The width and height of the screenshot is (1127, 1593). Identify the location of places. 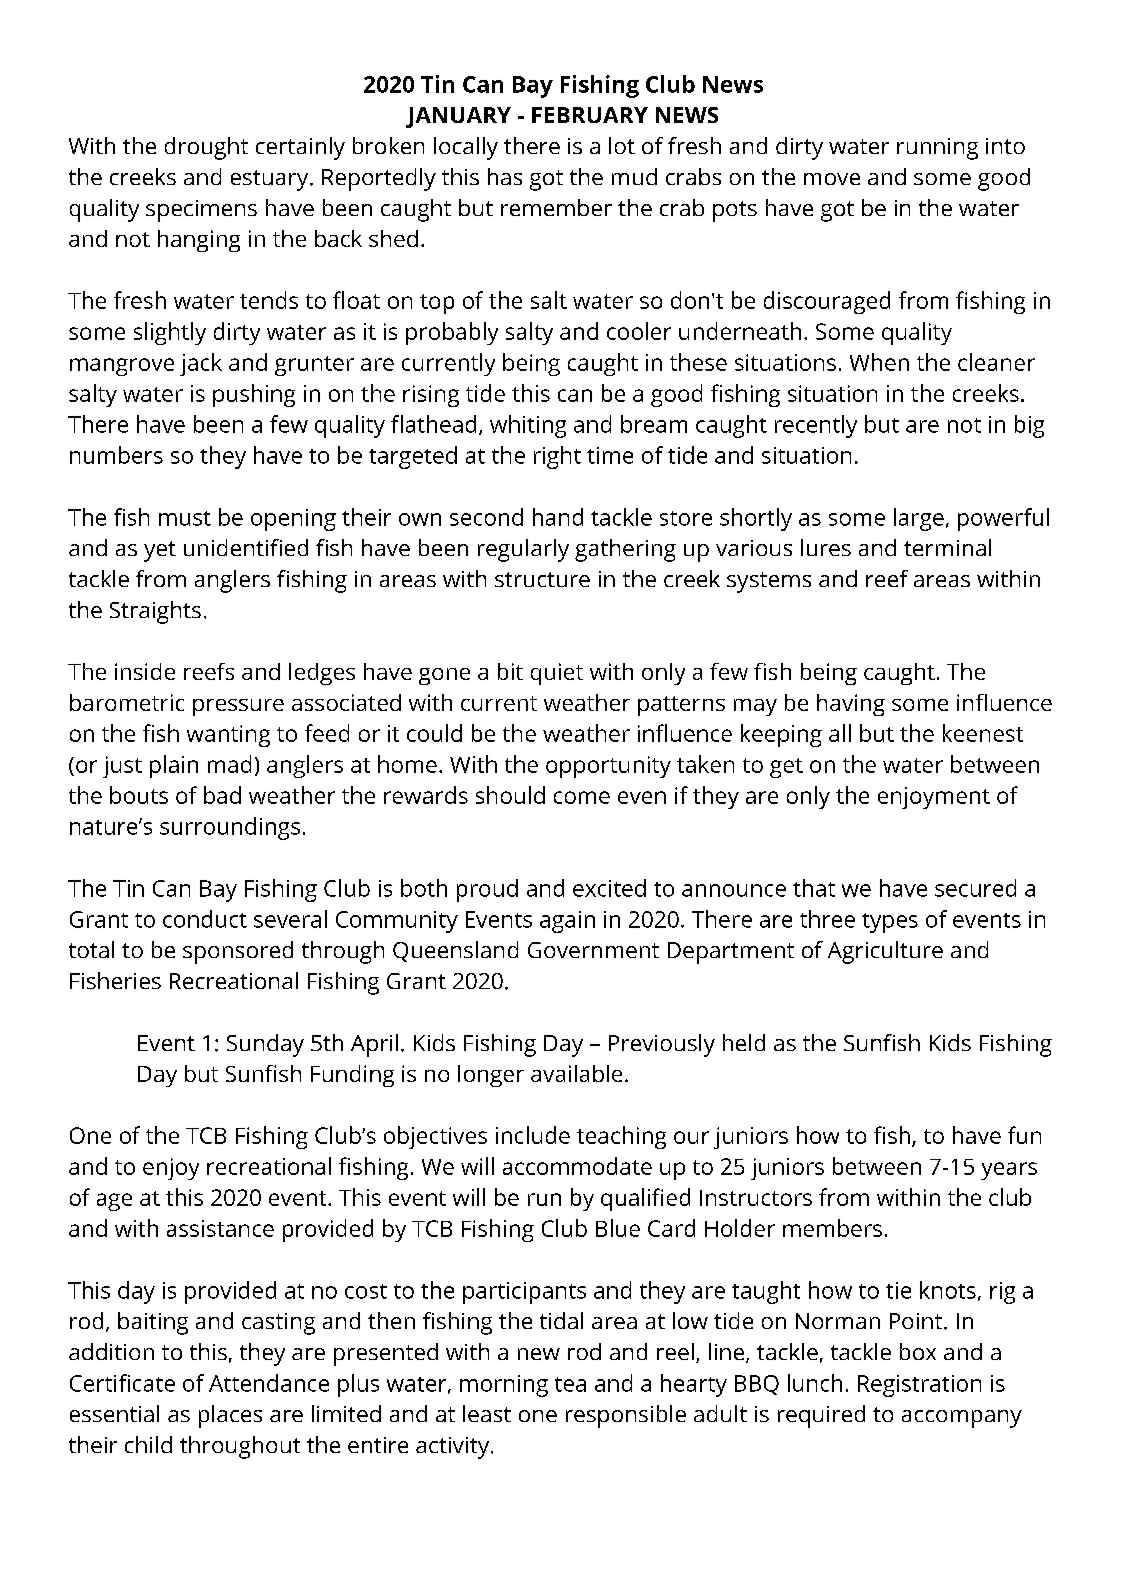
(230, 1416).
